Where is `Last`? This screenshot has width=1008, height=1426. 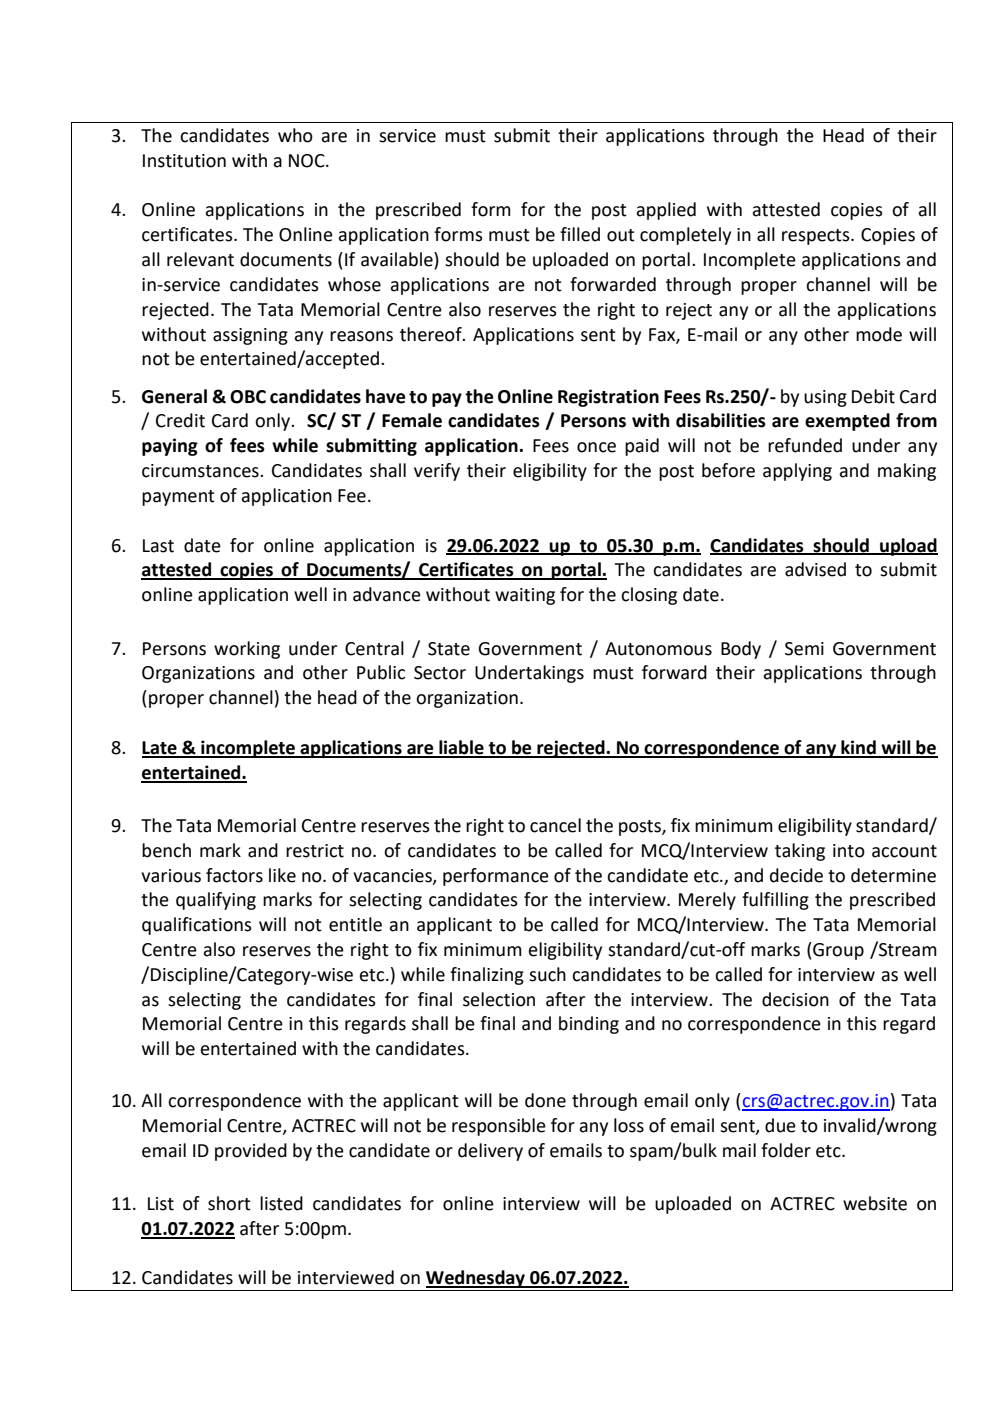
Last is located at coordinates (158, 546).
